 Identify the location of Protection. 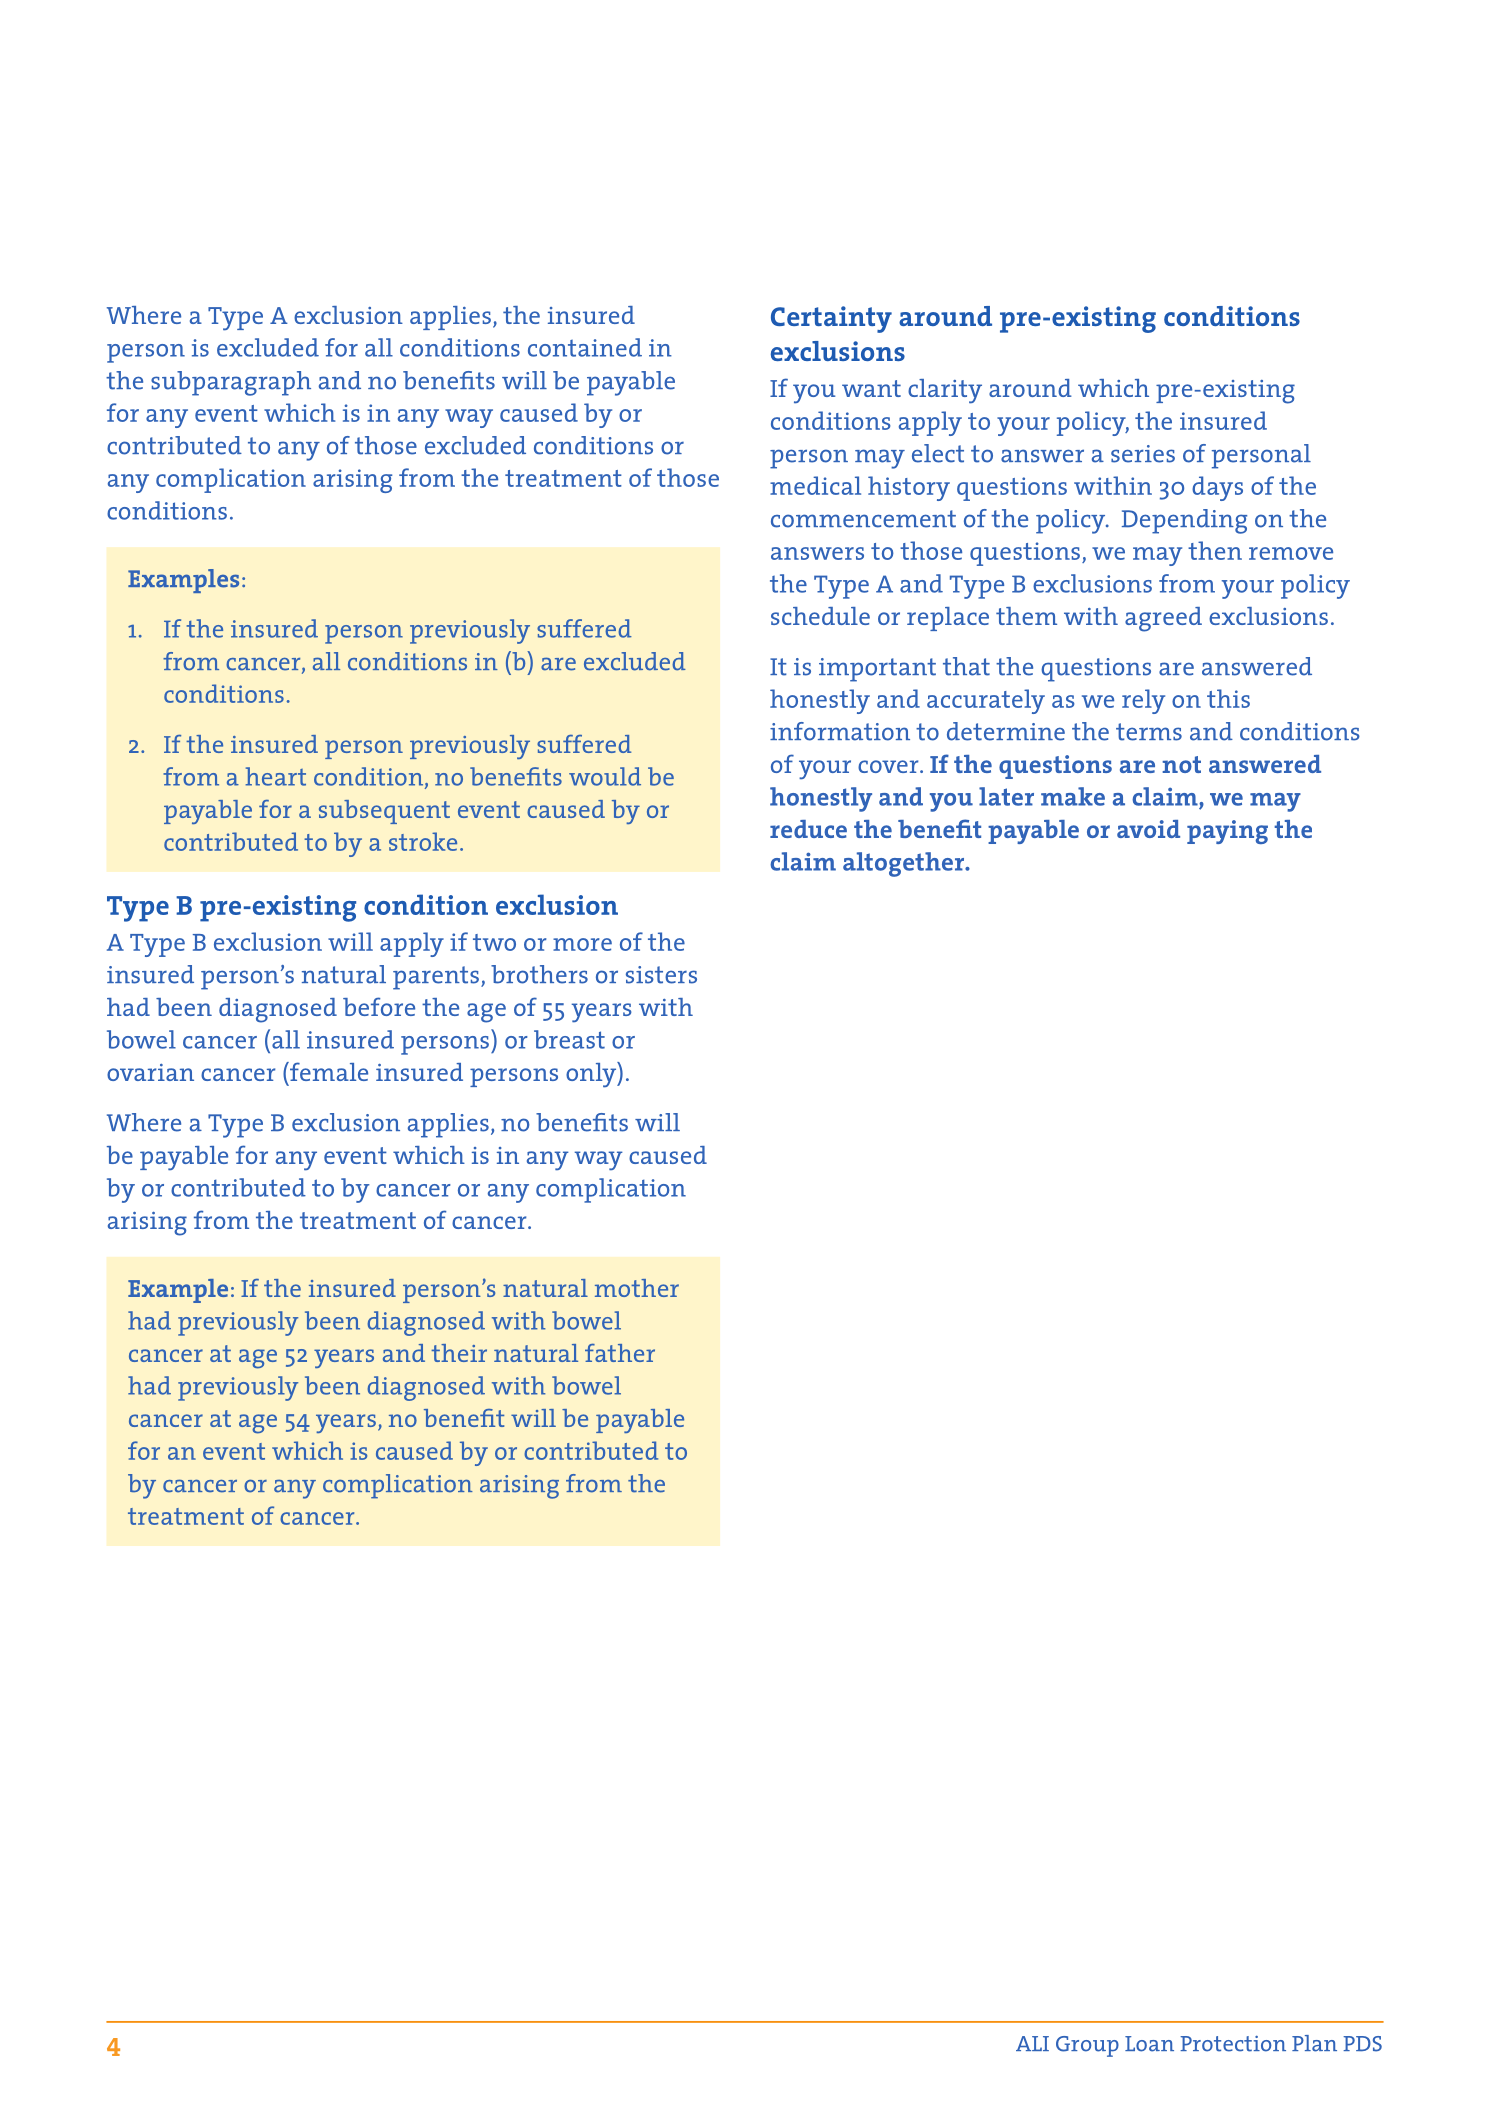
(1233, 2044).
